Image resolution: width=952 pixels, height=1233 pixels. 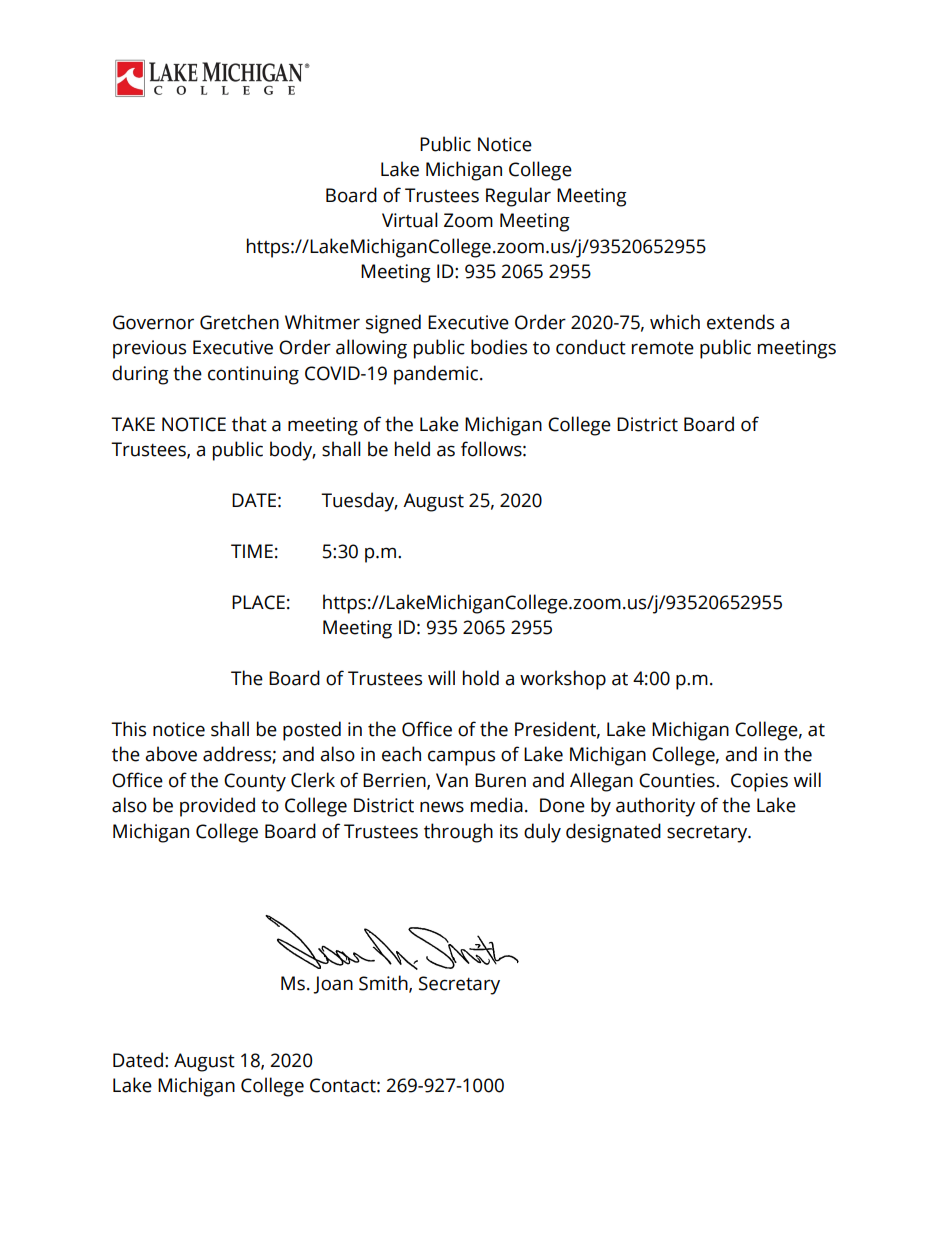 I want to click on above, so click(x=171, y=754).
